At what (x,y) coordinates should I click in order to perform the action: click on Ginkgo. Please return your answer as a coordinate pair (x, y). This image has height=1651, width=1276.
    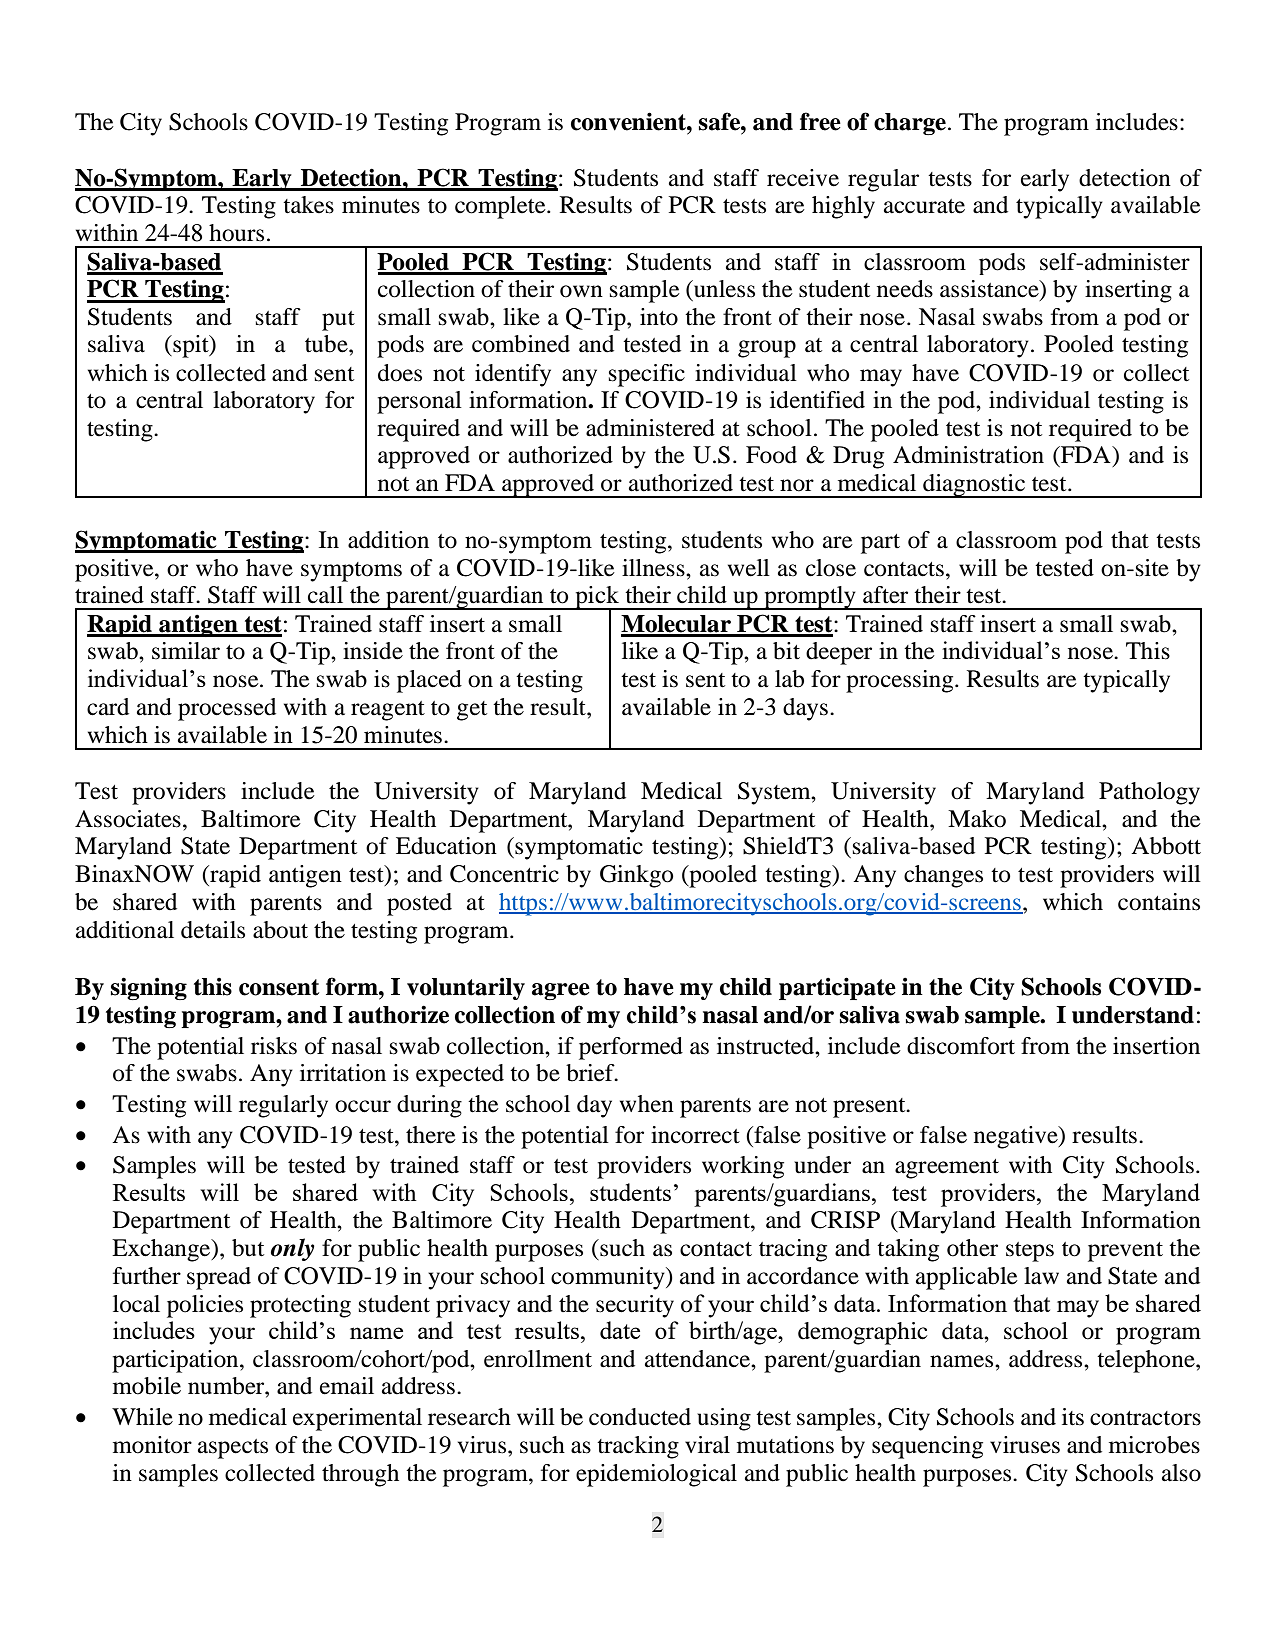
    Looking at the image, I should click on (637, 876).
